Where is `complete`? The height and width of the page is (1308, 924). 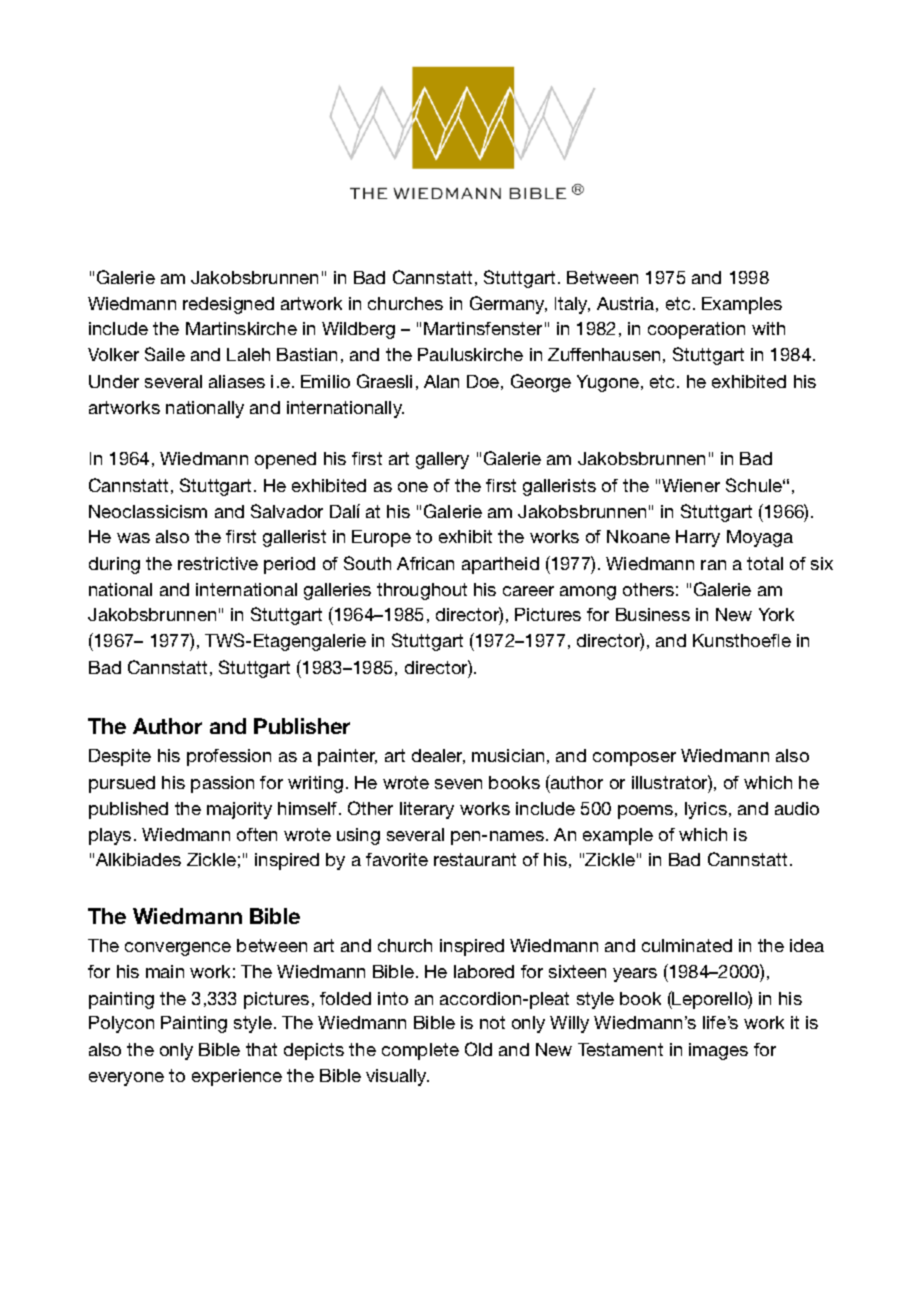 complete is located at coordinates (420, 1051).
